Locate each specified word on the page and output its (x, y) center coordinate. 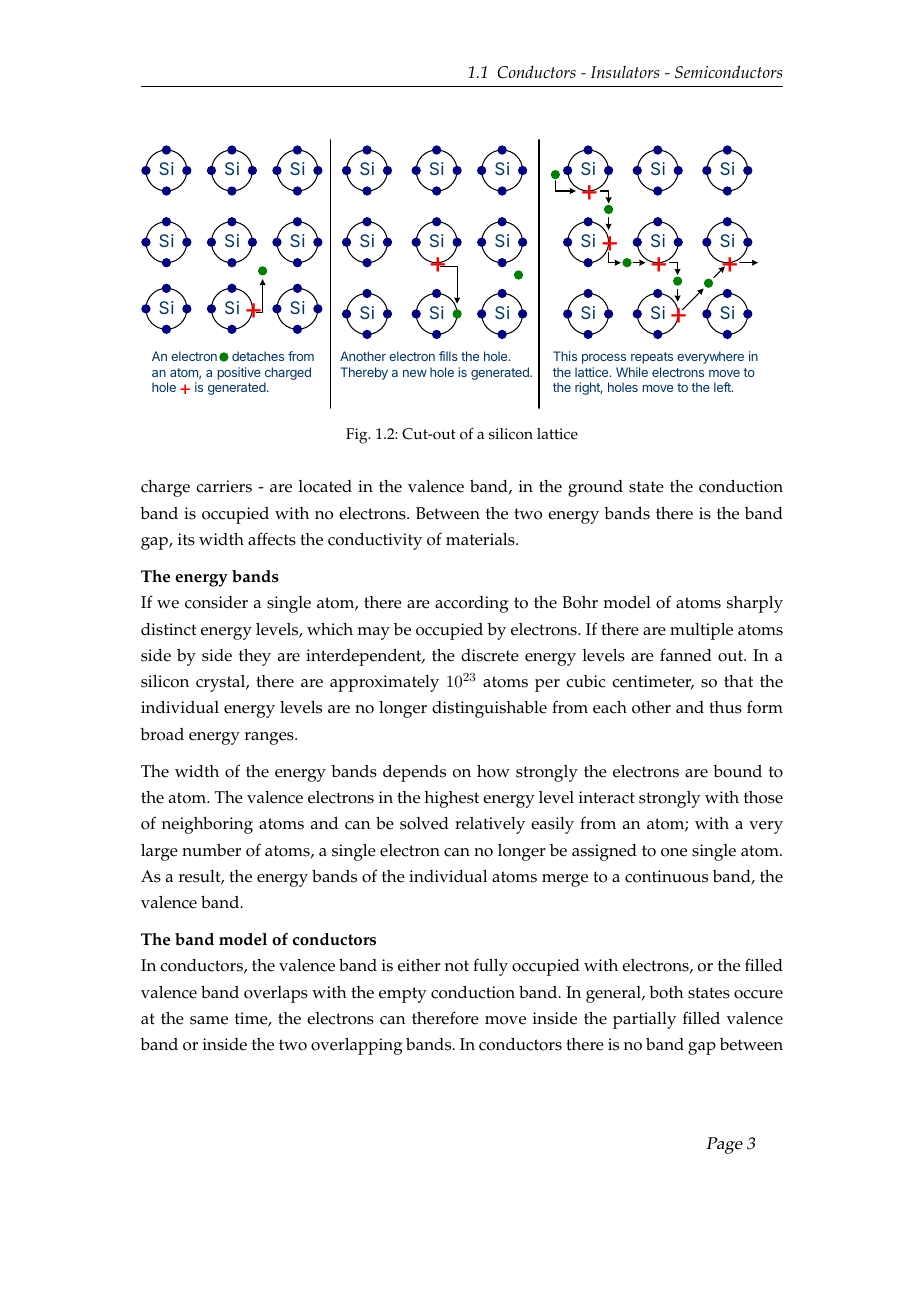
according (471, 604)
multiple (701, 631)
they (255, 657)
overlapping (356, 1046)
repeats (652, 358)
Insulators (625, 71)
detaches (258, 356)
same (209, 1020)
